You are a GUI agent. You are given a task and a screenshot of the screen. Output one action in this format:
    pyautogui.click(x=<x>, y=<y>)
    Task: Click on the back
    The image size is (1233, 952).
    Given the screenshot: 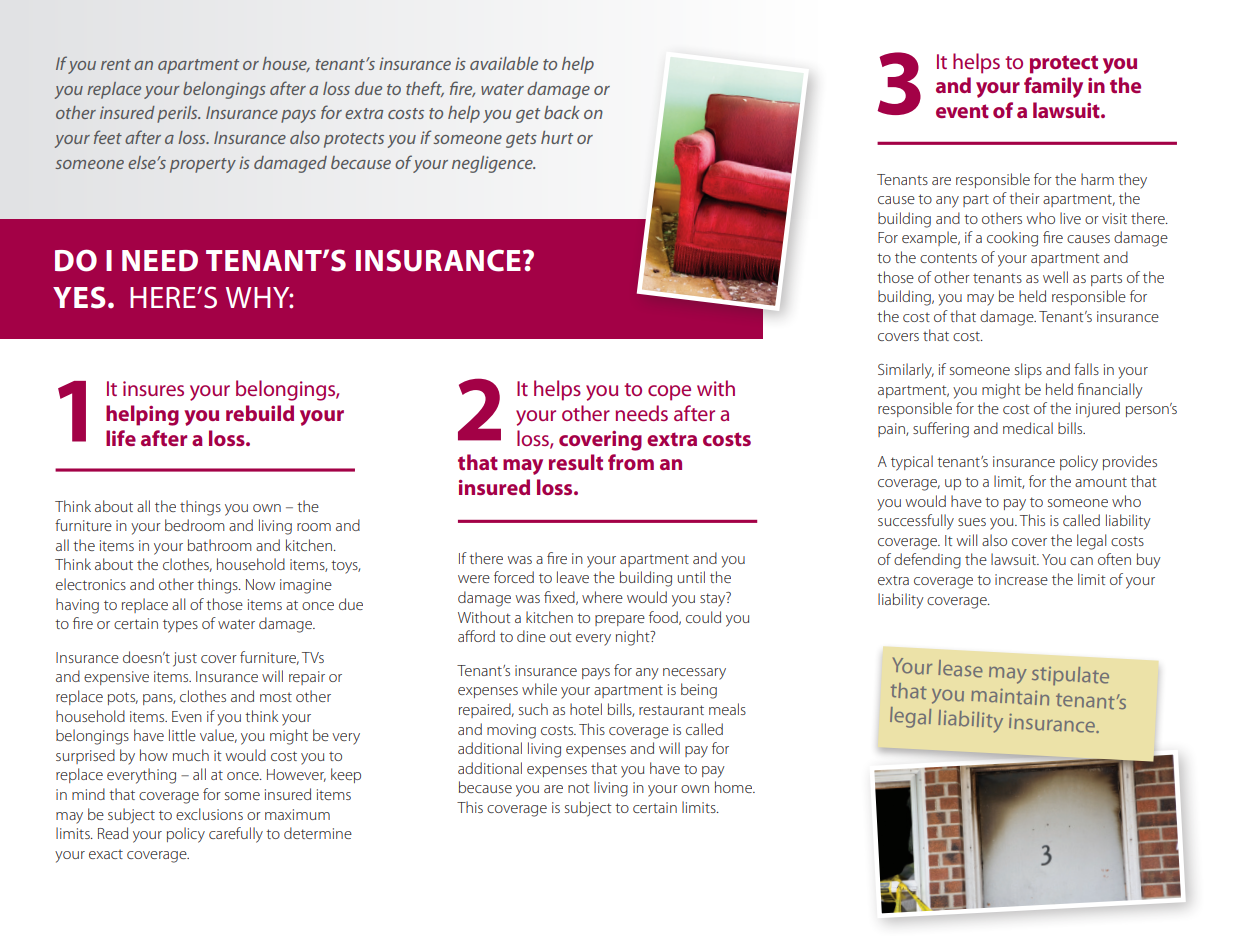 What is the action you would take?
    pyautogui.click(x=562, y=112)
